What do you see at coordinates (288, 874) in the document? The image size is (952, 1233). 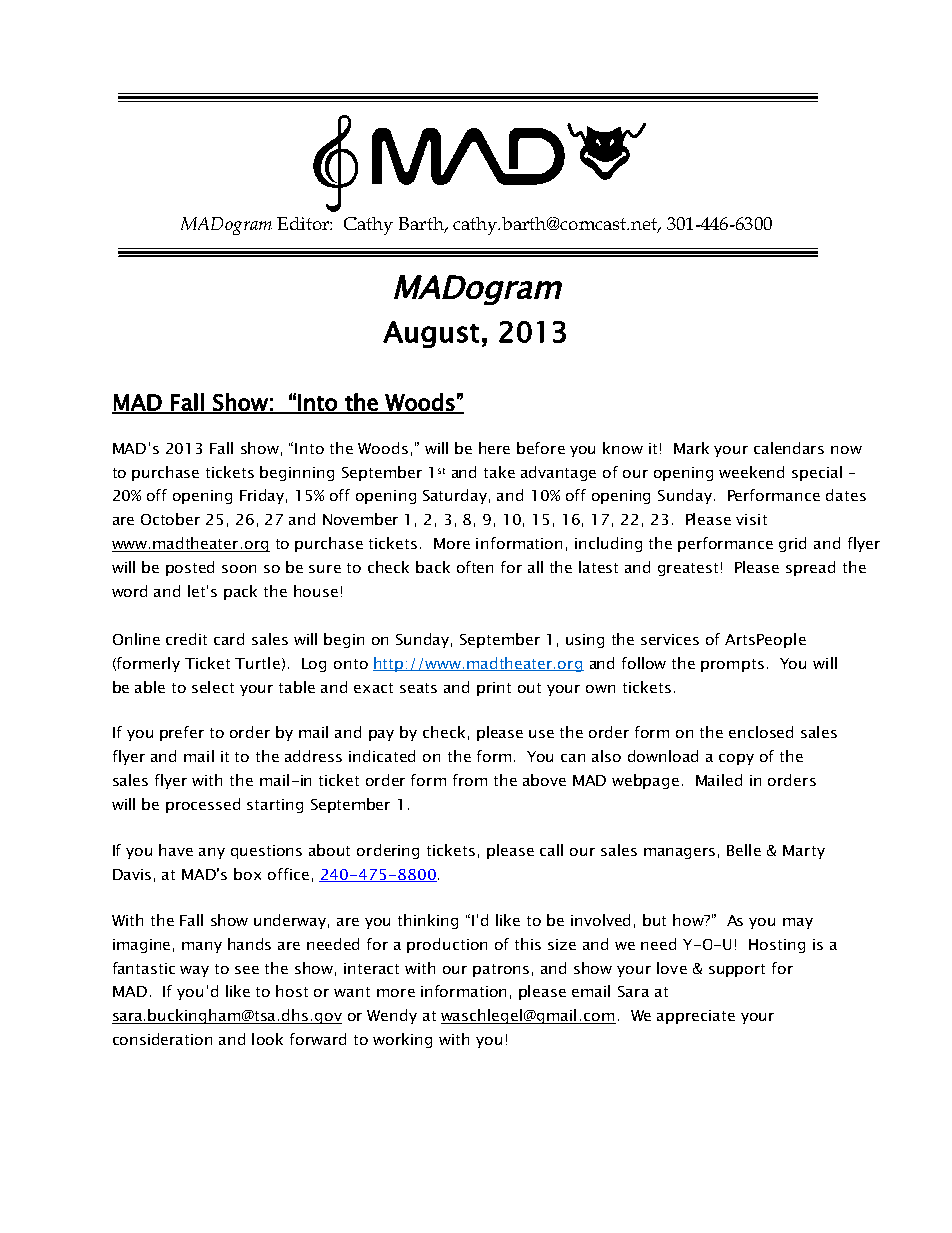 I see `office` at bounding box center [288, 874].
